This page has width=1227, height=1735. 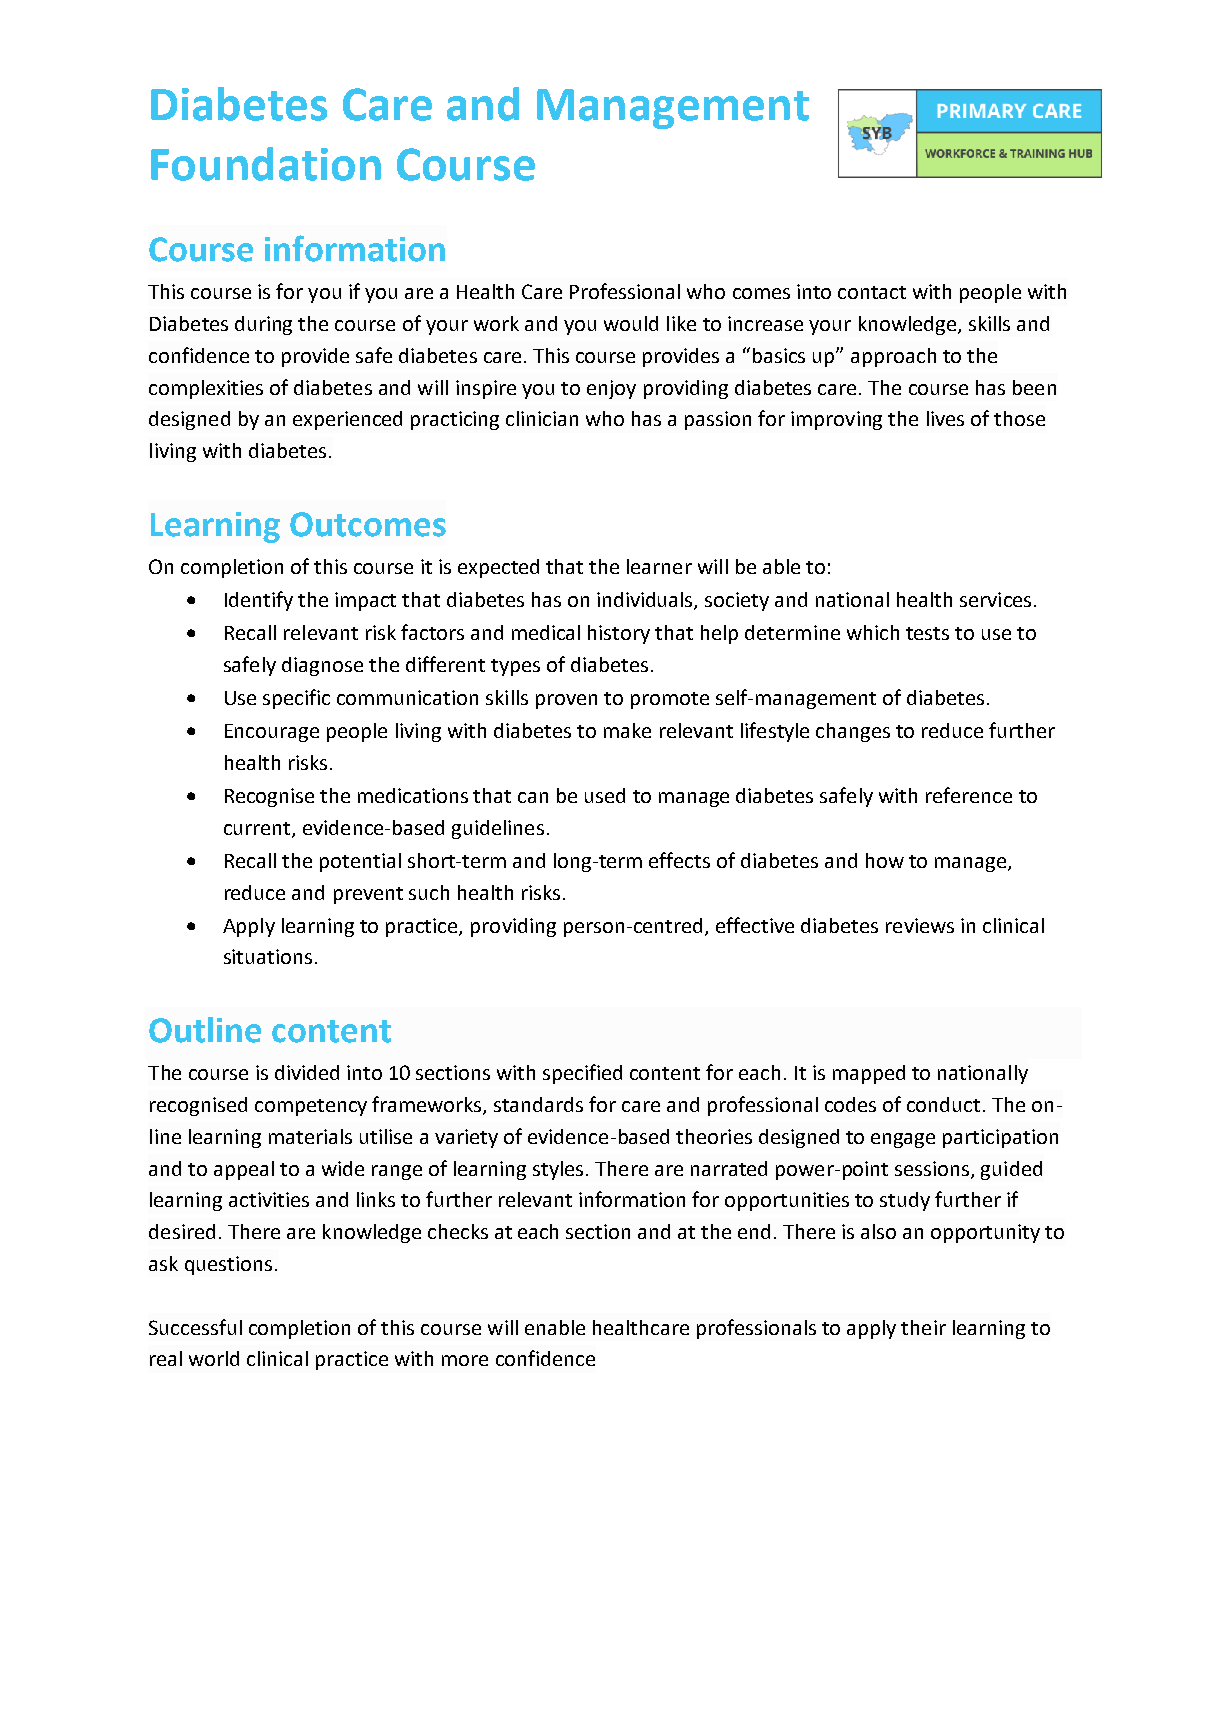 What do you see at coordinates (872, 292) in the page?
I see `contact` at bounding box center [872, 292].
